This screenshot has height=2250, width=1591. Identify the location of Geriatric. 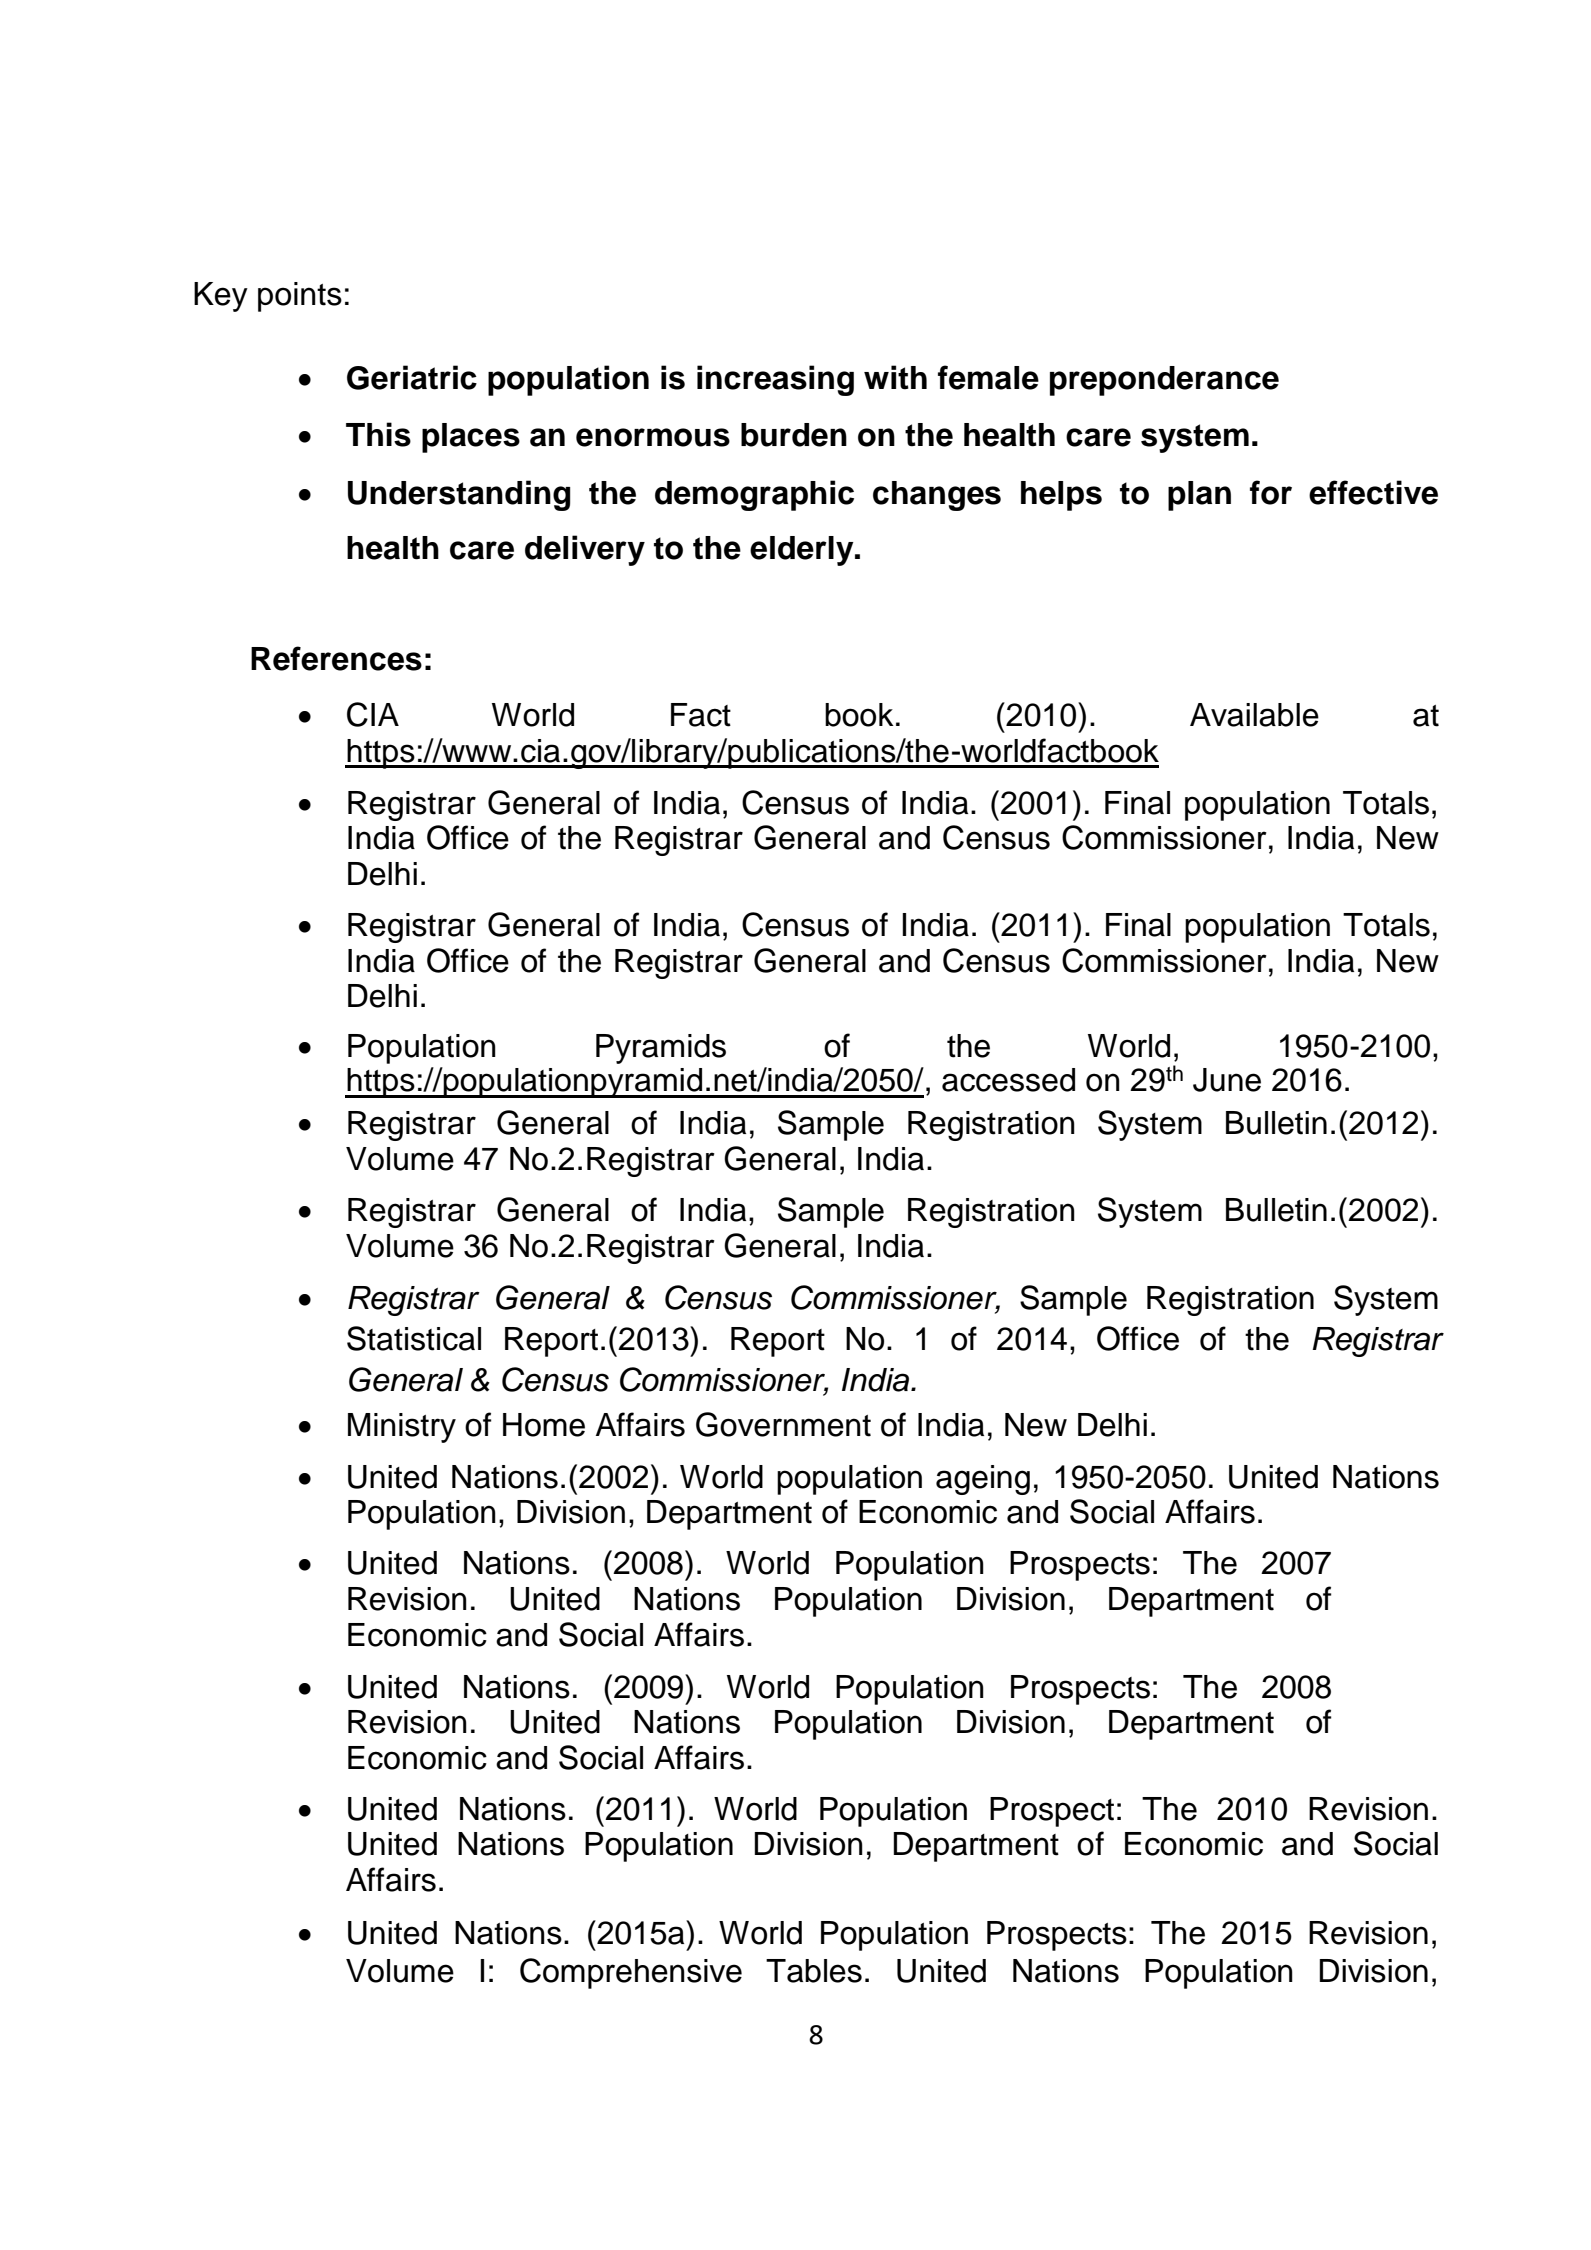
(412, 377).
